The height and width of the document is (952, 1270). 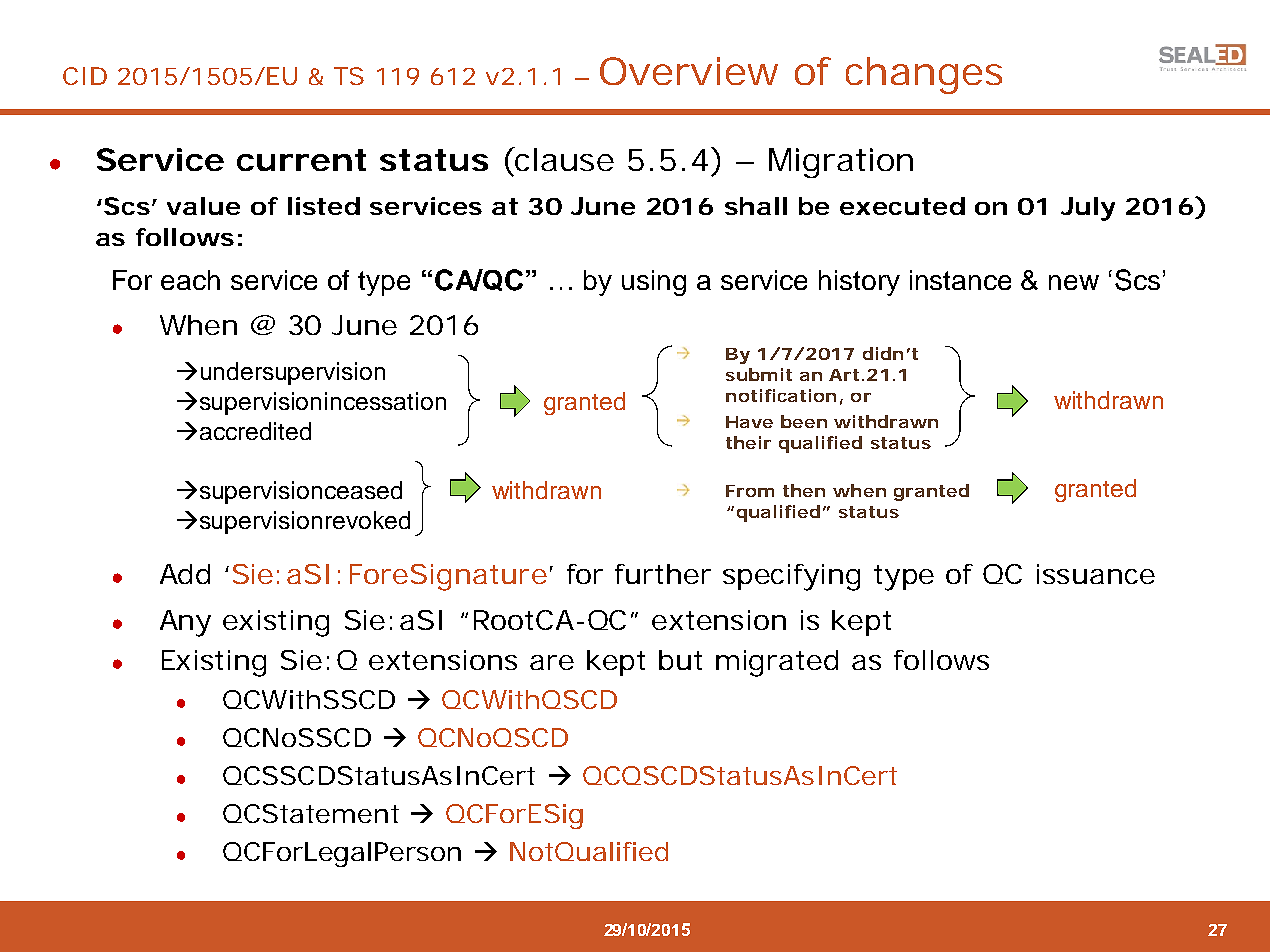 What do you see at coordinates (781, 395) in the document?
I see `notification` at bounding box center [781, 395].
